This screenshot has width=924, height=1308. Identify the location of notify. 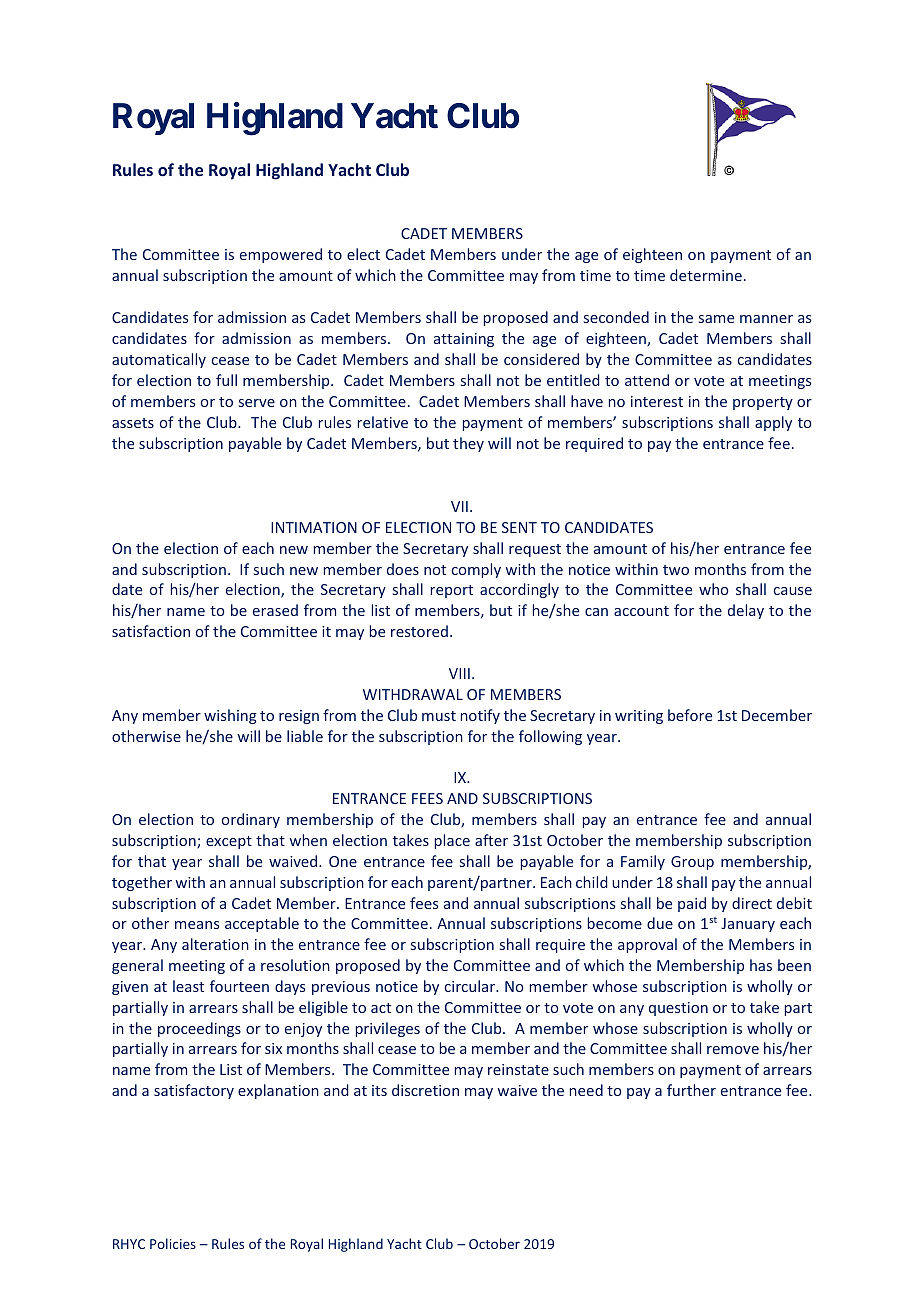
(480, 716).
